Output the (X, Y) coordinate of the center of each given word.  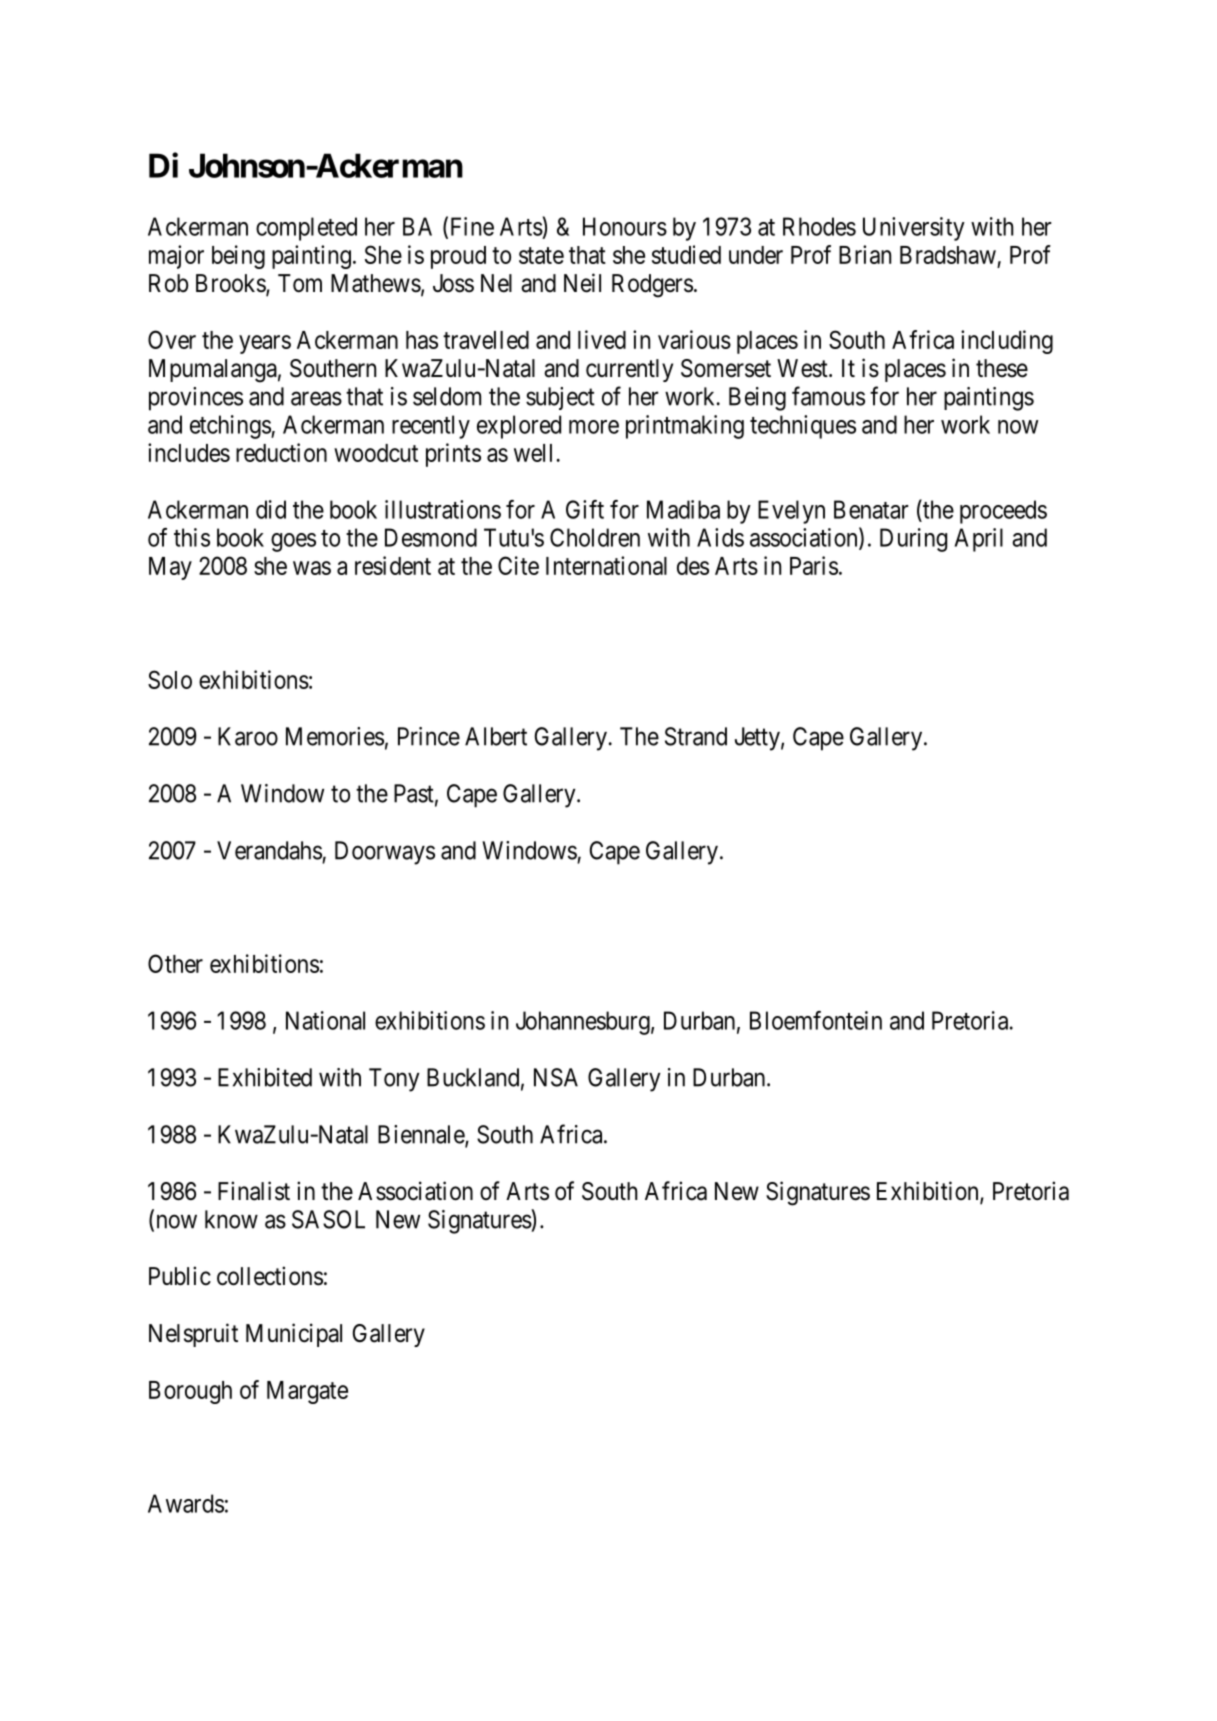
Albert (496, 736)
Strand (696, 736)
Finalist (254, 1191)
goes (293, 542)
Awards (186, 1503)
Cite (518, 565)
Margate (307, 1392)
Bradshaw (948, 255)
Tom (300, 283)
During (913, 540)
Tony (394, 1080)
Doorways (385, 853)
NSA (556, 1077)
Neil (582, 283)
